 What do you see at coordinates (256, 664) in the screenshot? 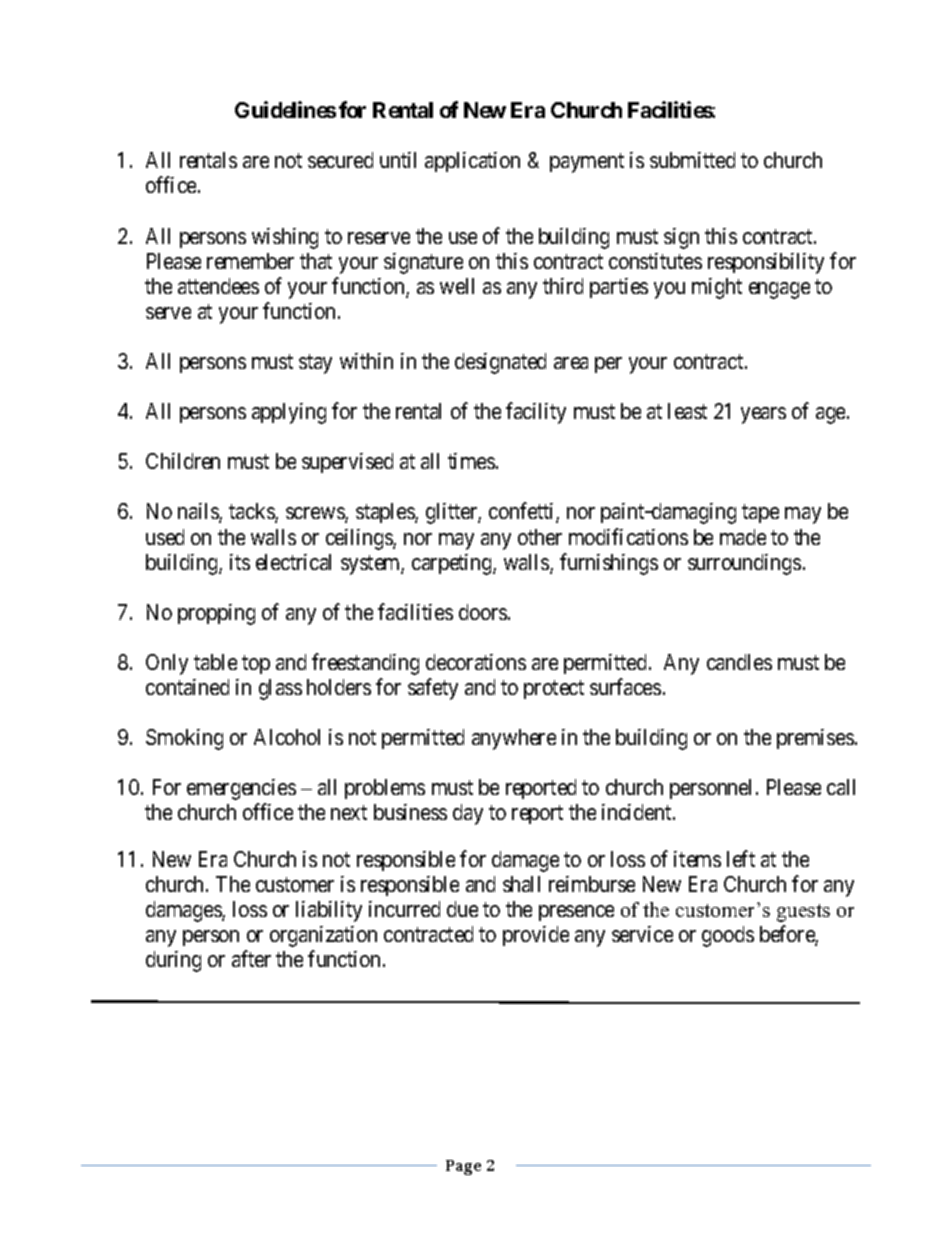
I see `top` at bounding box center [256, 664].
